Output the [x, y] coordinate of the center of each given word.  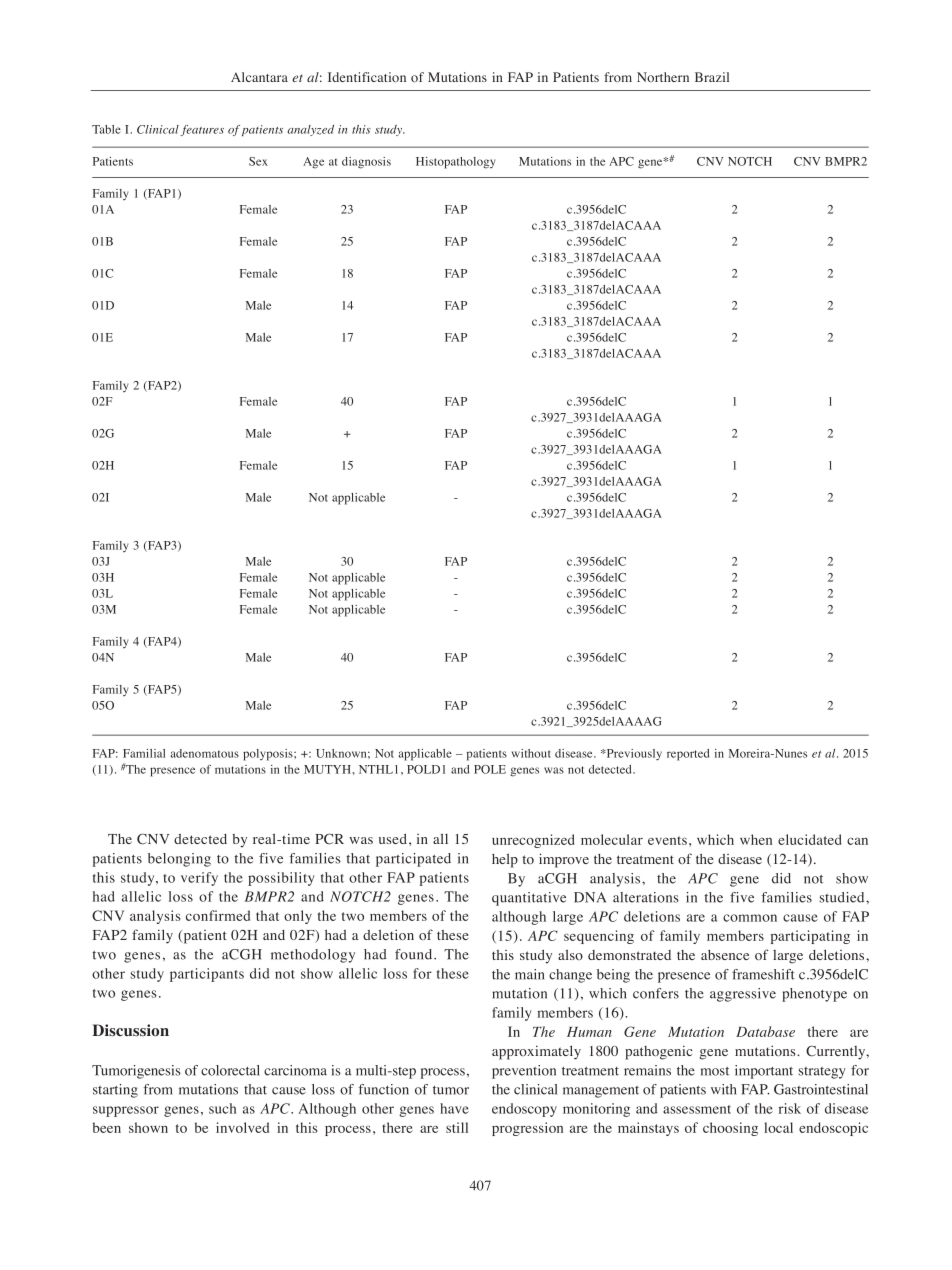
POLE [490, 769]
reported [688, 755]
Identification [367, 77]
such [222, 1108]
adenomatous [205, 753]
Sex [258, 161]
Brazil [712, 77]
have [454, 1108]
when [756, 839]
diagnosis [366, 163]
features [202, 130]
